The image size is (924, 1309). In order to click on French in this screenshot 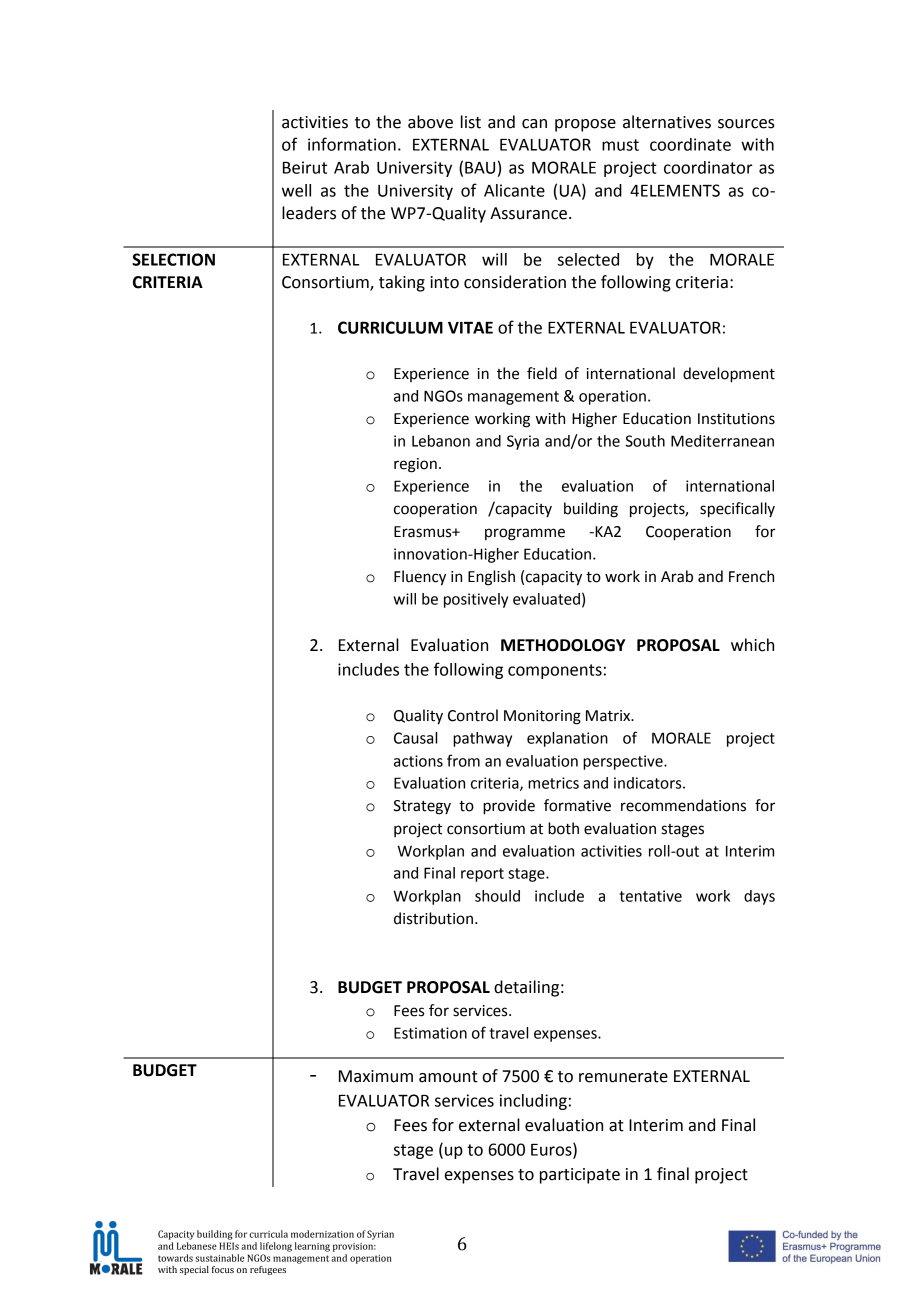, I will do `click(751, 576)`.
